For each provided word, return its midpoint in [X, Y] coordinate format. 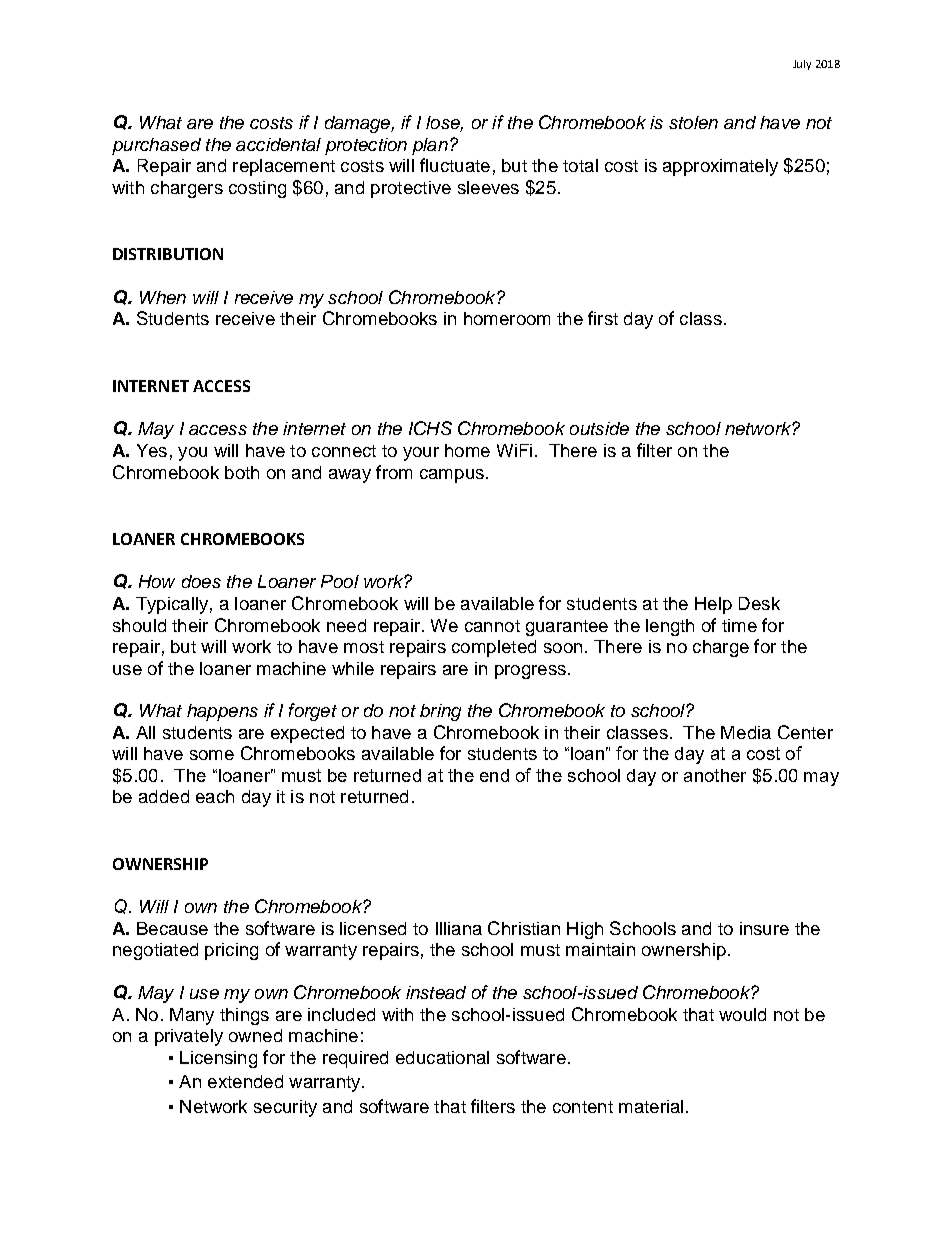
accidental [278, 144]
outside [599, 428]
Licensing [218, 1059]
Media [746, 732]
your [421, 454]
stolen [693, 122]
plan [430, 146]
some [212, 755]
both [242, 472]
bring [440, 712]
